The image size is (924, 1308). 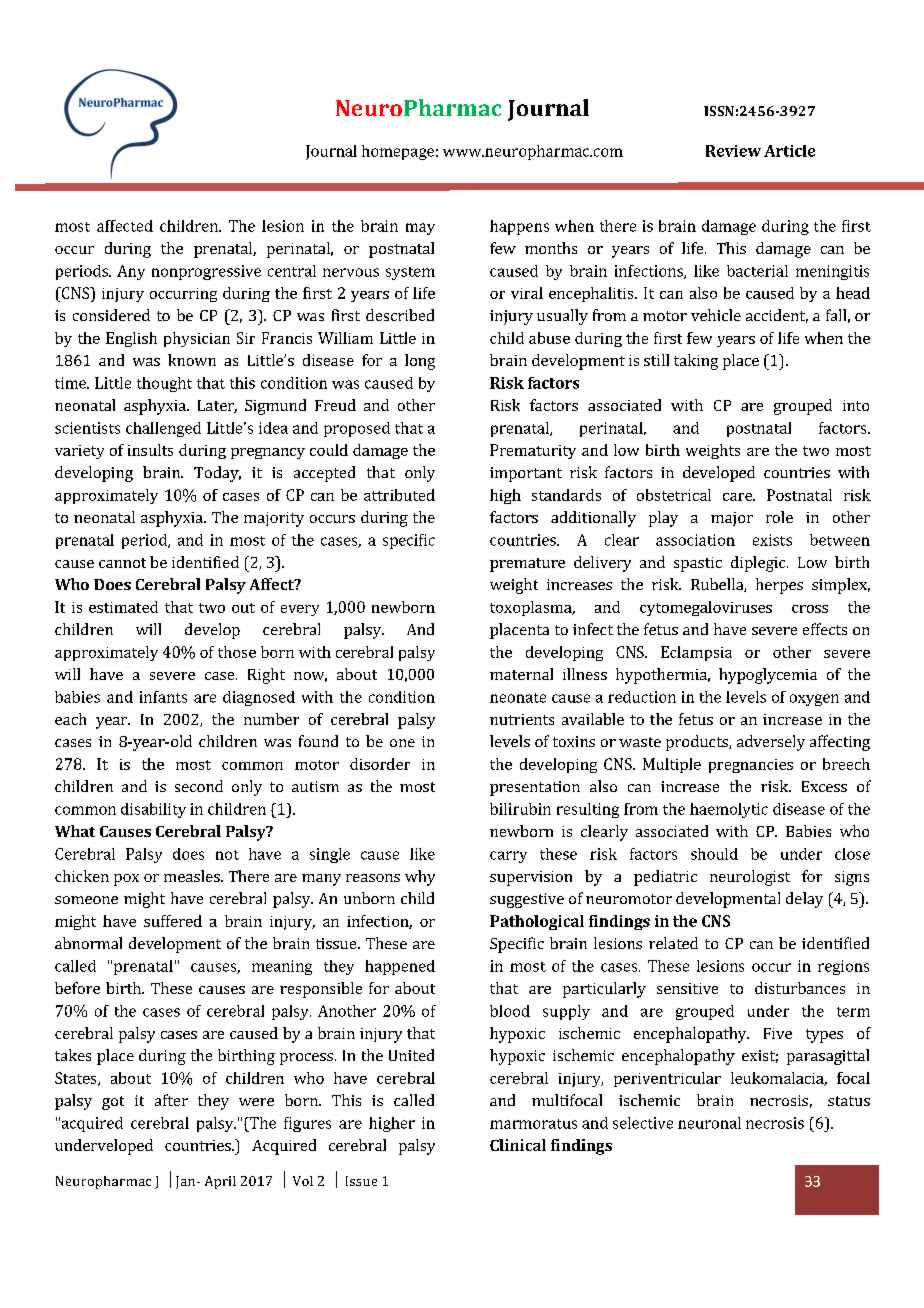 What do you see at coordinates (518, 1145) in the image?
I see `Clinical` at bounding box center [518, 1145].
